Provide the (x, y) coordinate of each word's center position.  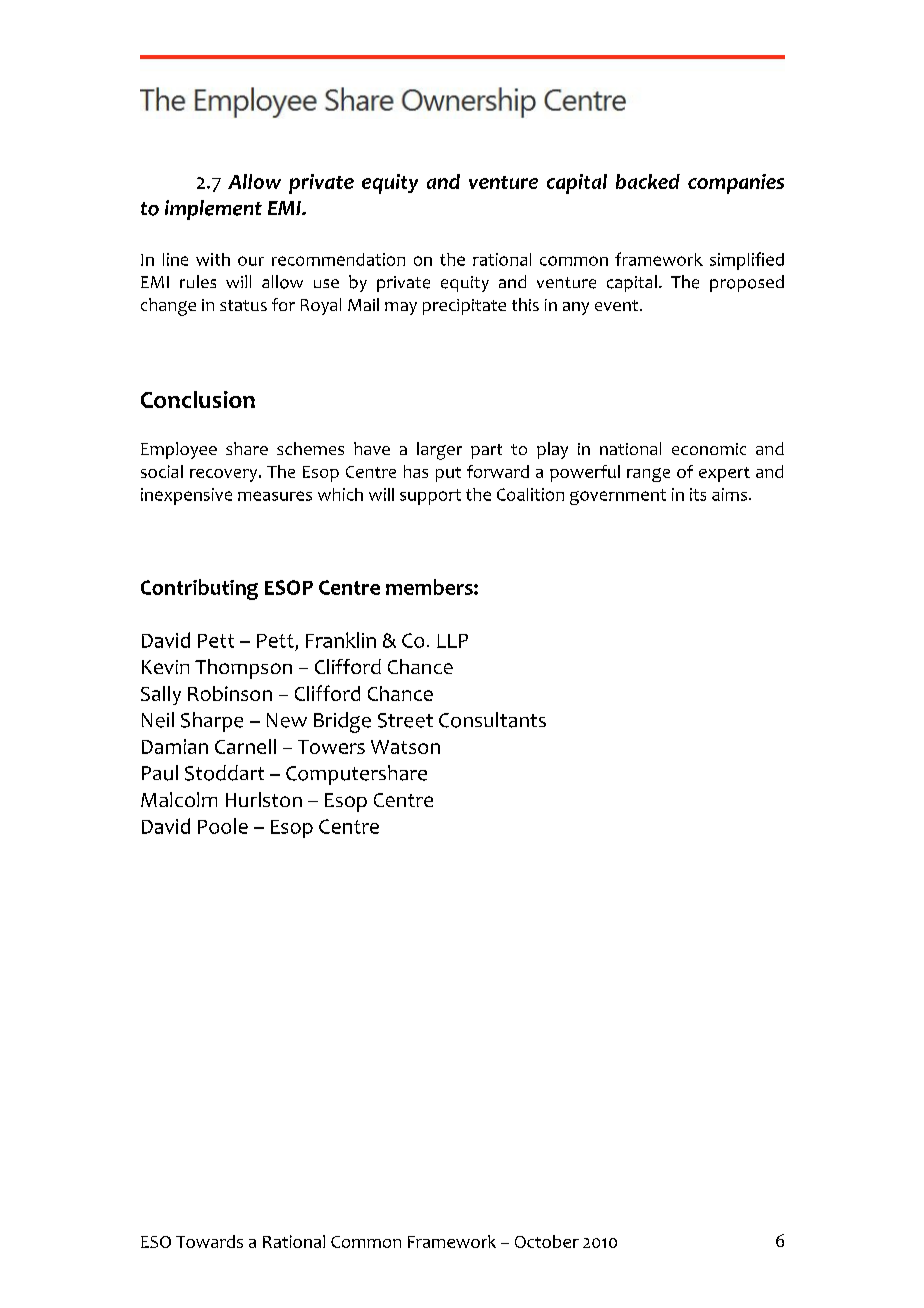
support (430, 497)
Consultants (492, 720)
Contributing (199, 589)
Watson (405, 747)
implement (213, 210)
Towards (209, 1241)
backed (648, 181)
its (698, 494)
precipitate (464, 307)
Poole (223, 826)
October (547, 1241)
